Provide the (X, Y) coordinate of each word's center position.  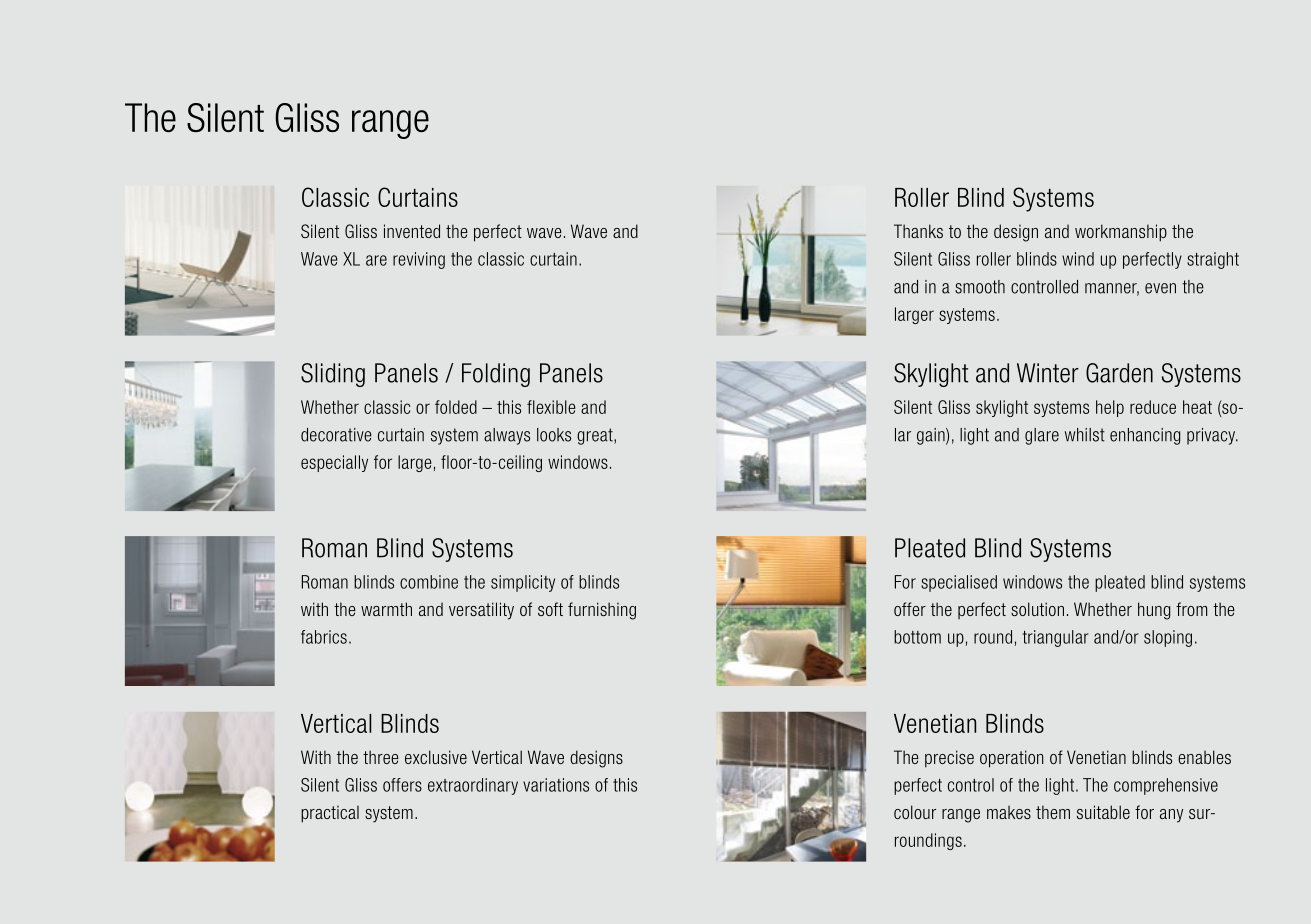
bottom (917, 637)
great (596, 436)
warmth (386, 609)
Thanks (918, 231)
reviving (419, 260)
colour (915, 812)
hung (1154, 611)
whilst (1085, 435)
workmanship (1121, 233)
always (507, 436)
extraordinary (473, 786)
